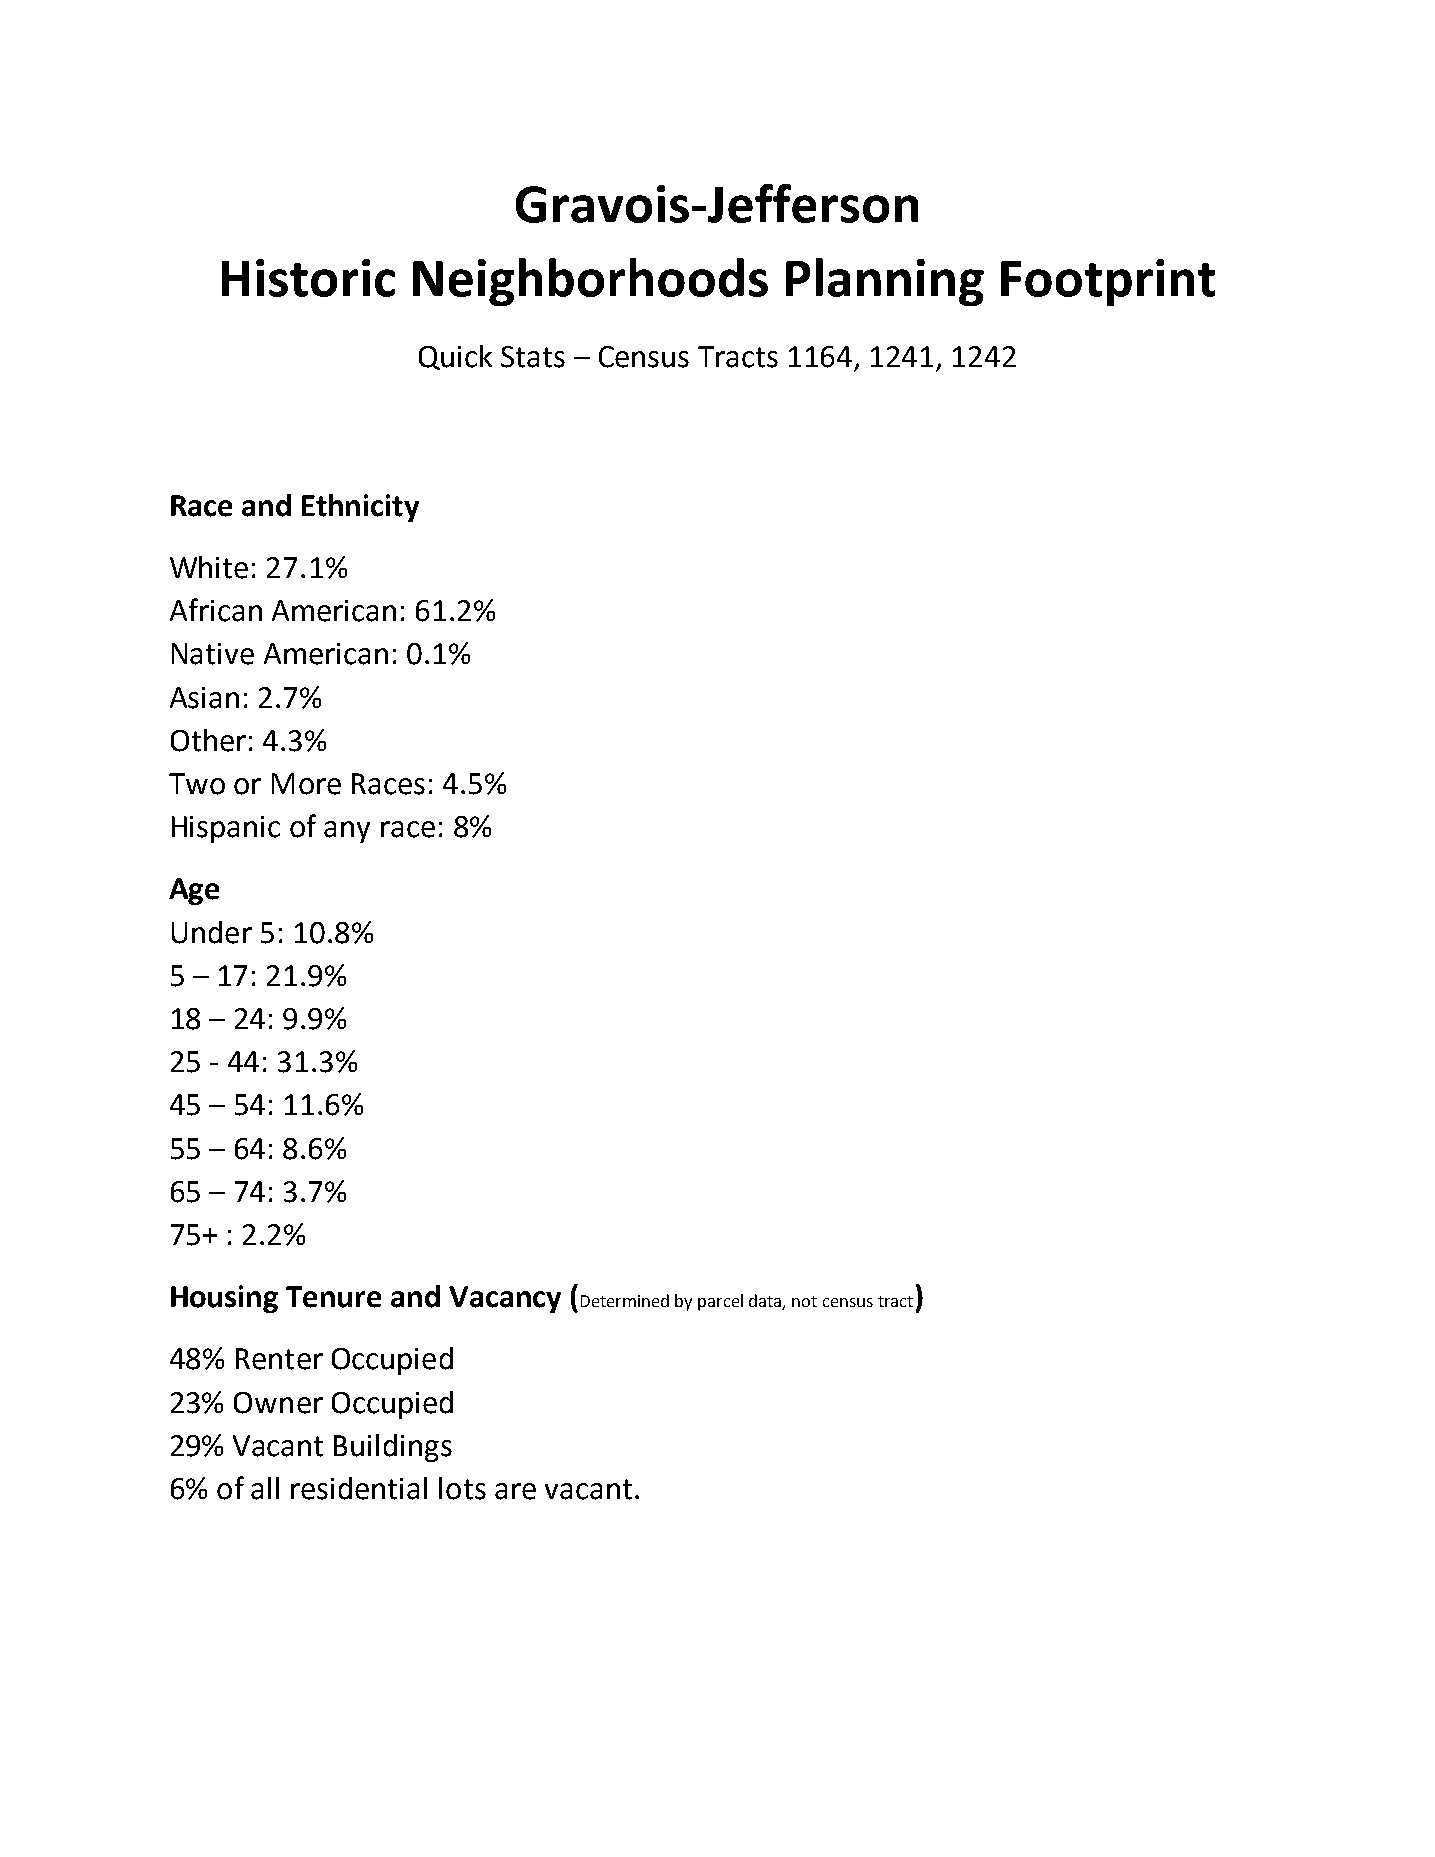 The width and height of the document is (1435, 1857). I want to click on Tenure, so click(333, 1297).
